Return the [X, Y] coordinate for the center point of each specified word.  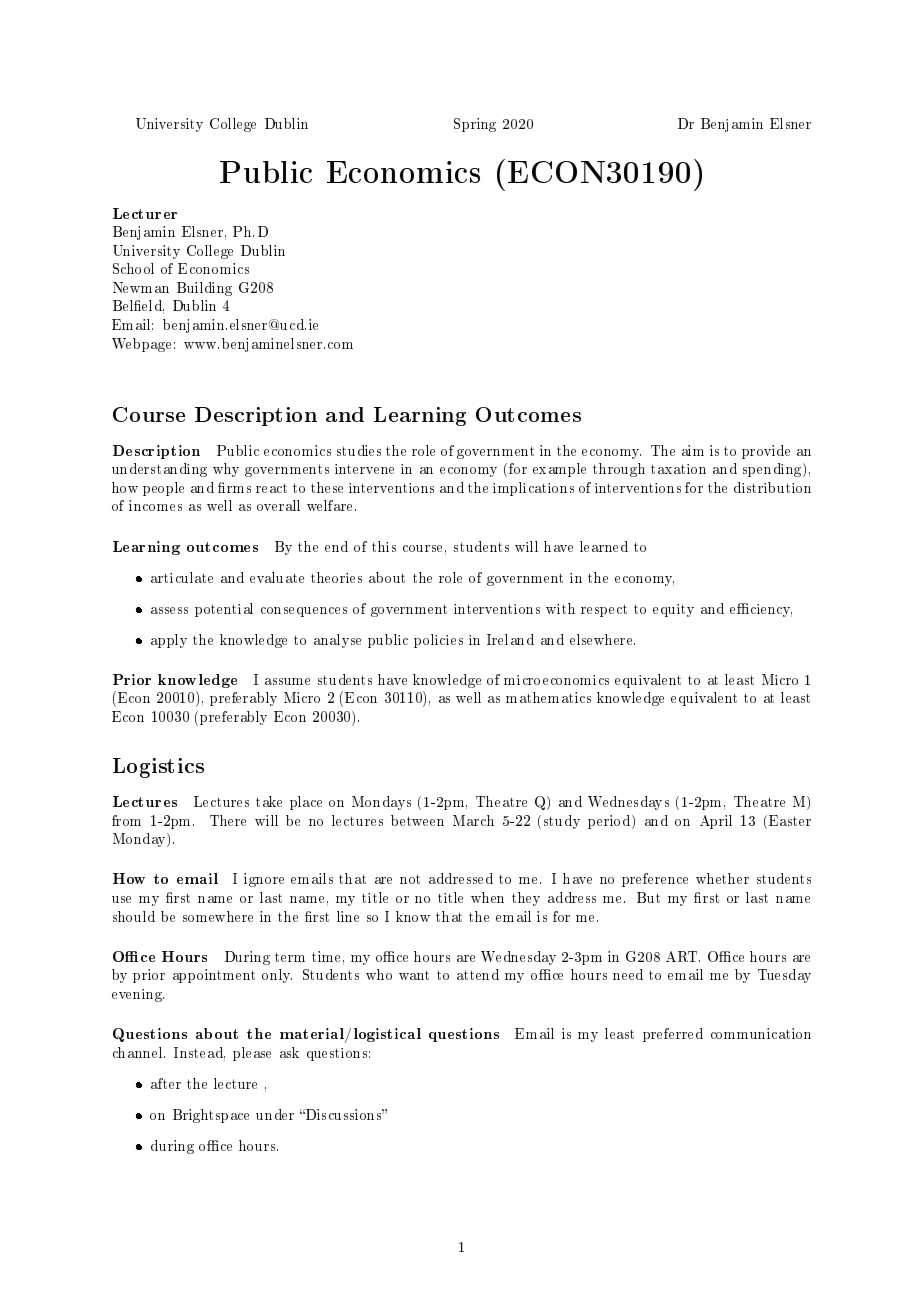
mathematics [548, 697]
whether [722, 878]
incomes [155, 505]
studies [359, 450]
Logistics [158, 768]
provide [766, 452]
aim [693, 450]
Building [204, 289]
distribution [772, 487]
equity [673, 610]
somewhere [218, 916]
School [133, 268]
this [384, 546]
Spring [475, 125]
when [487, 897]
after [166, 1083]
